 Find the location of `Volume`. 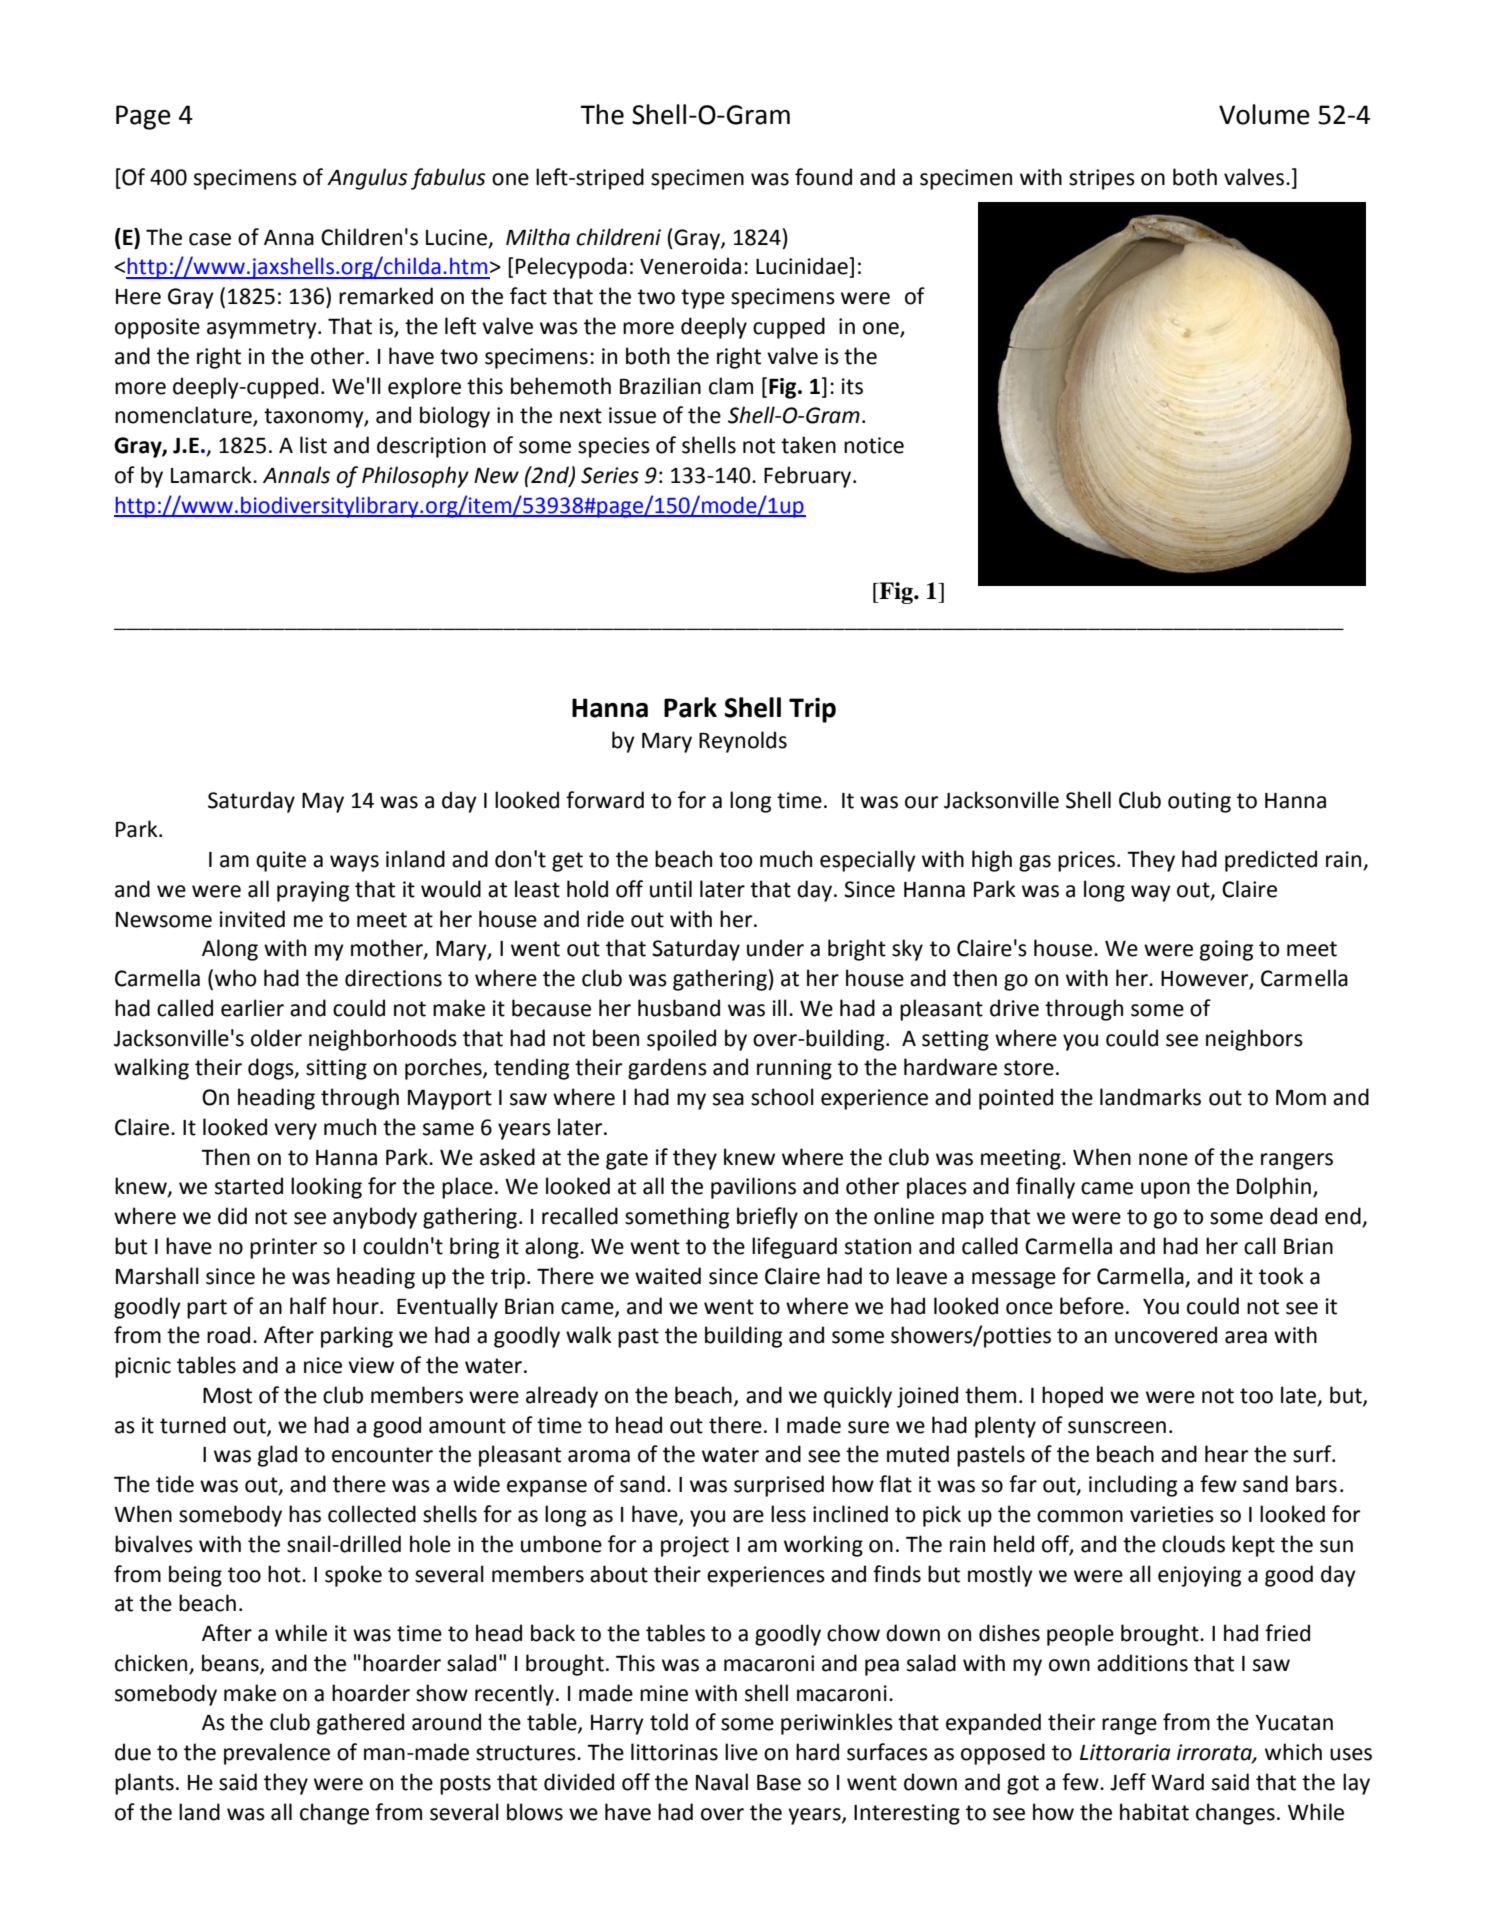

Volume is located at coordinates (1264, 114).
